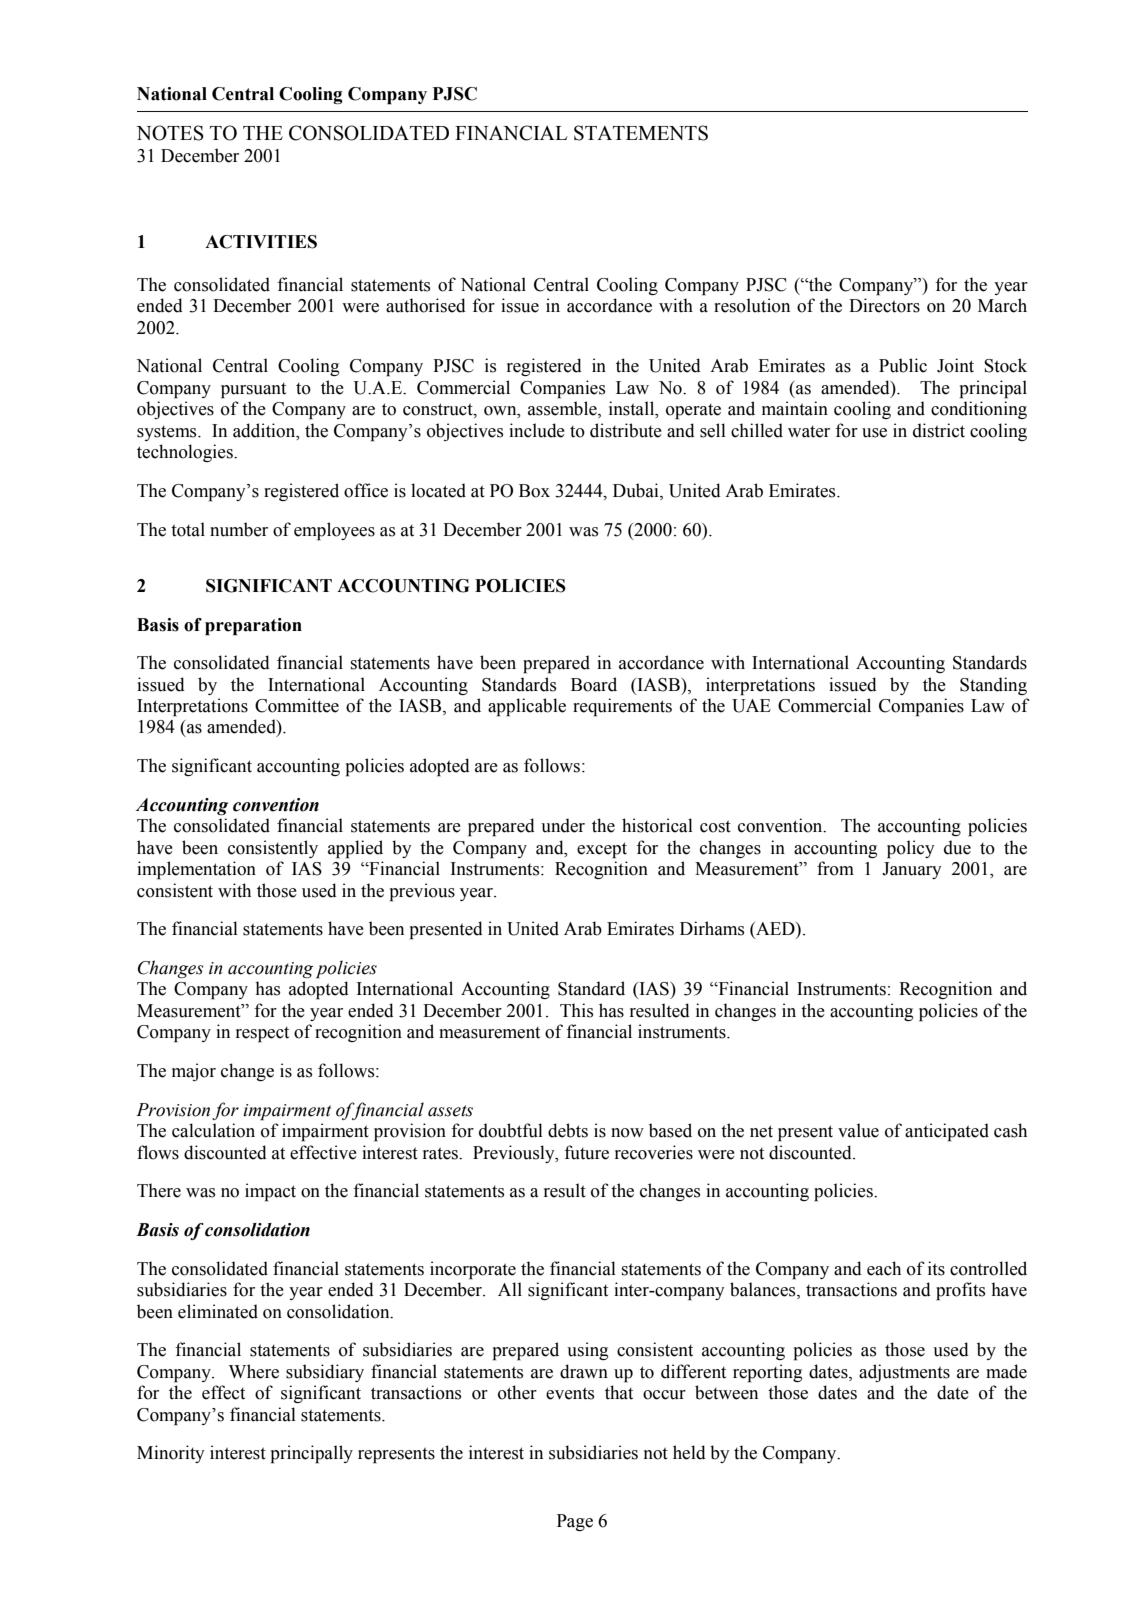 This document has height=1602, width=1132. I want to click on impact, so click(270, 1192).
